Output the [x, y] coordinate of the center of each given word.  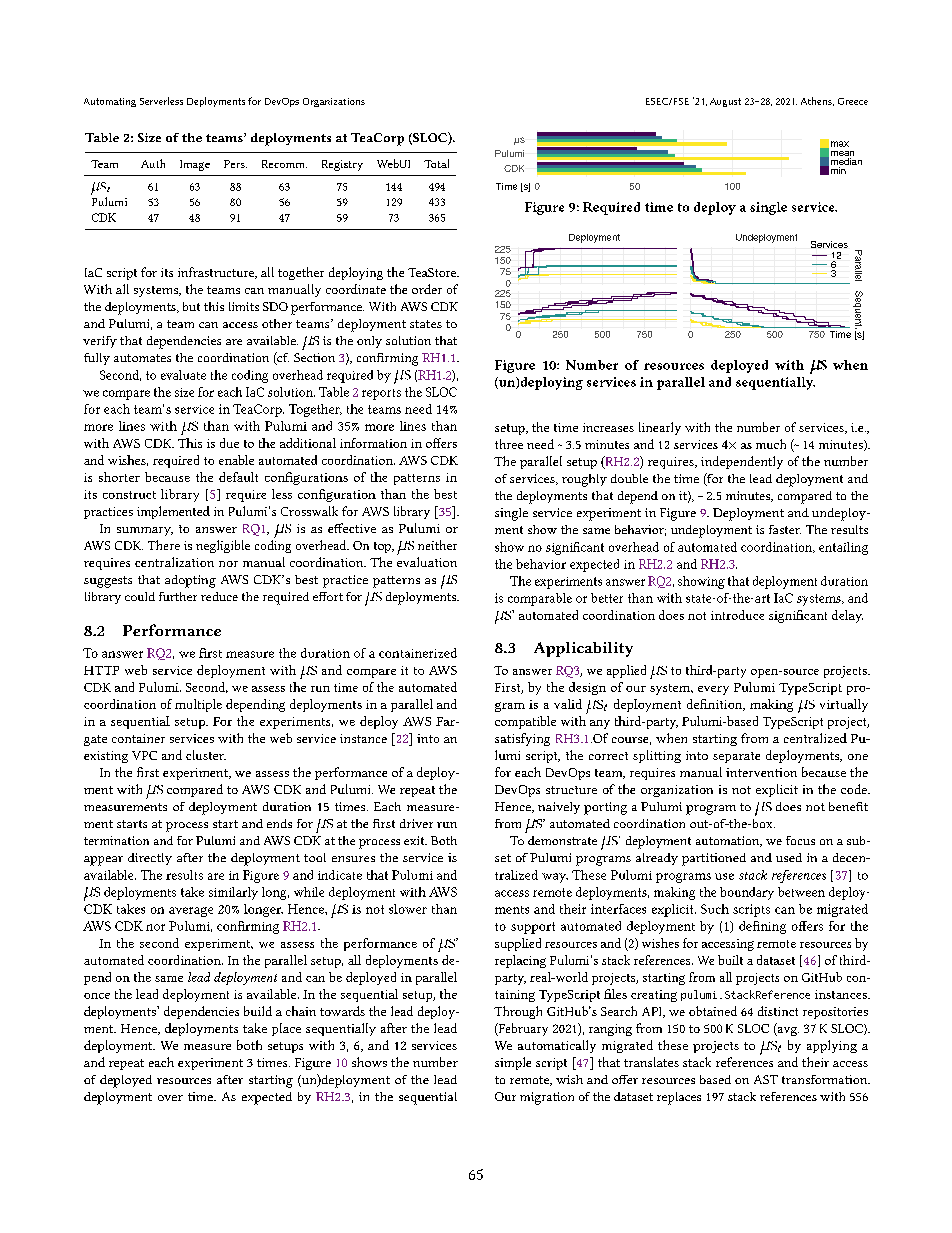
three [509, 444]
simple [513, 1063]
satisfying [522, 739]
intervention [761, 772]
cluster [206, 755]
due [229, 443]
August [725, 102]
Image [195, 165]
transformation [826, 1079]
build [258, 1011]
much [771, 444]
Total [436, 163]
